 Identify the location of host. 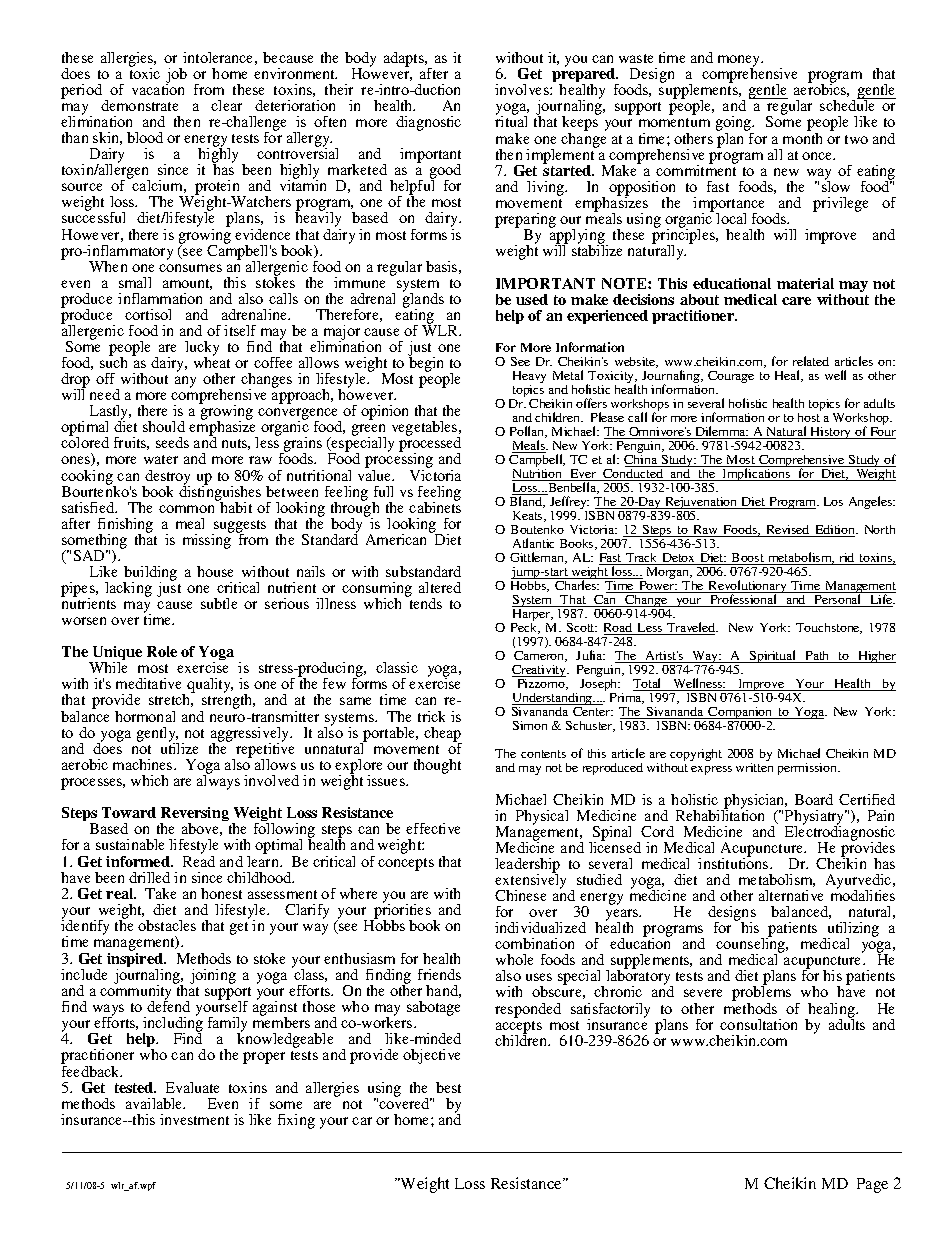
(809, 416).
